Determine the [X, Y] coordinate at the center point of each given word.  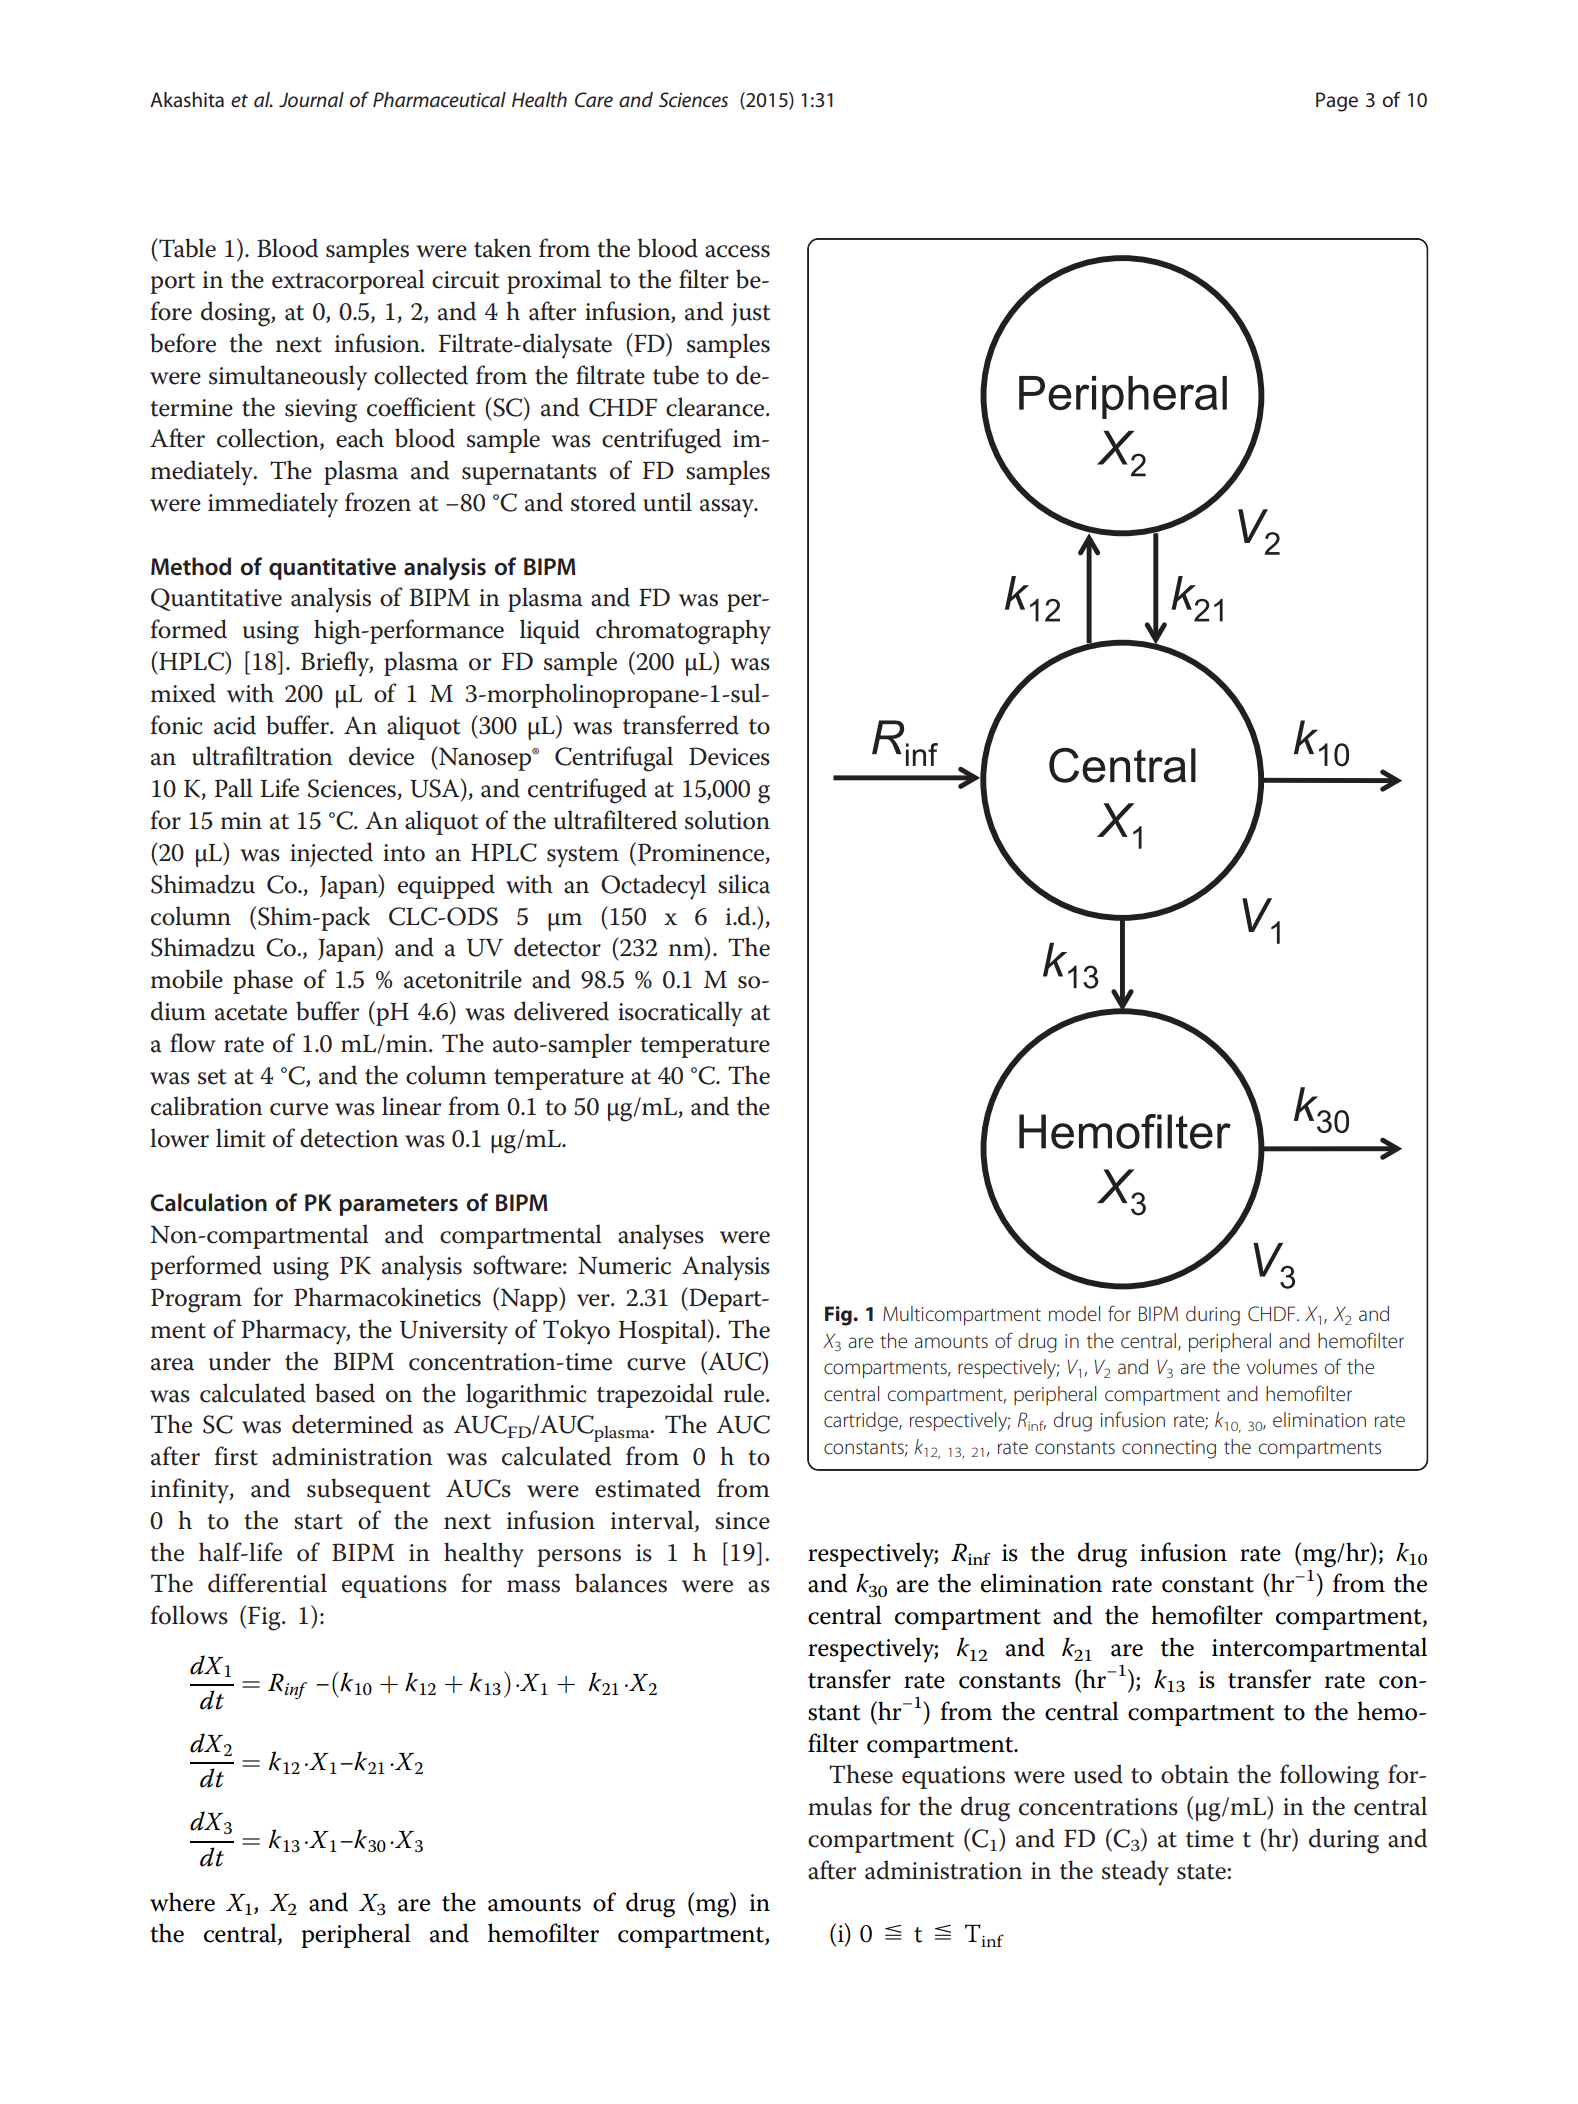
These [861, 1774]
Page [1337, 102]
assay [728, 508]
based [345, 1393]
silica [744, 884]
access [737, 251]
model [1074, 1314]
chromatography [683, 632]
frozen [378, 502]
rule [745, 1393]
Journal [311, 100]
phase [263, 981]
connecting [1169, 1449]
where [182, 1902]
